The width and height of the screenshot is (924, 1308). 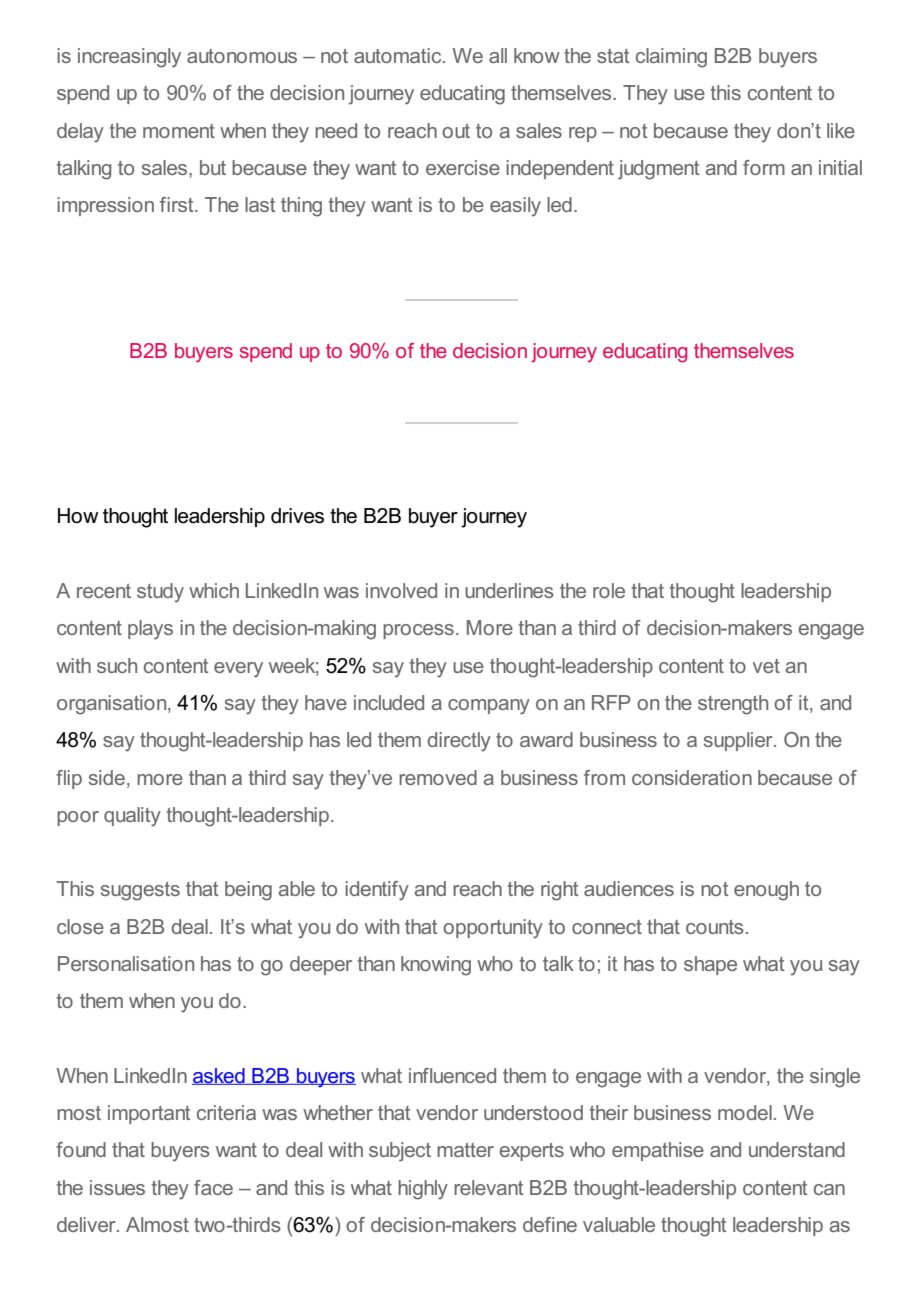 What do you see at coordinates (129, 58) in the screenshot?
I see `increasingly` at bounding box center [129, 58].
